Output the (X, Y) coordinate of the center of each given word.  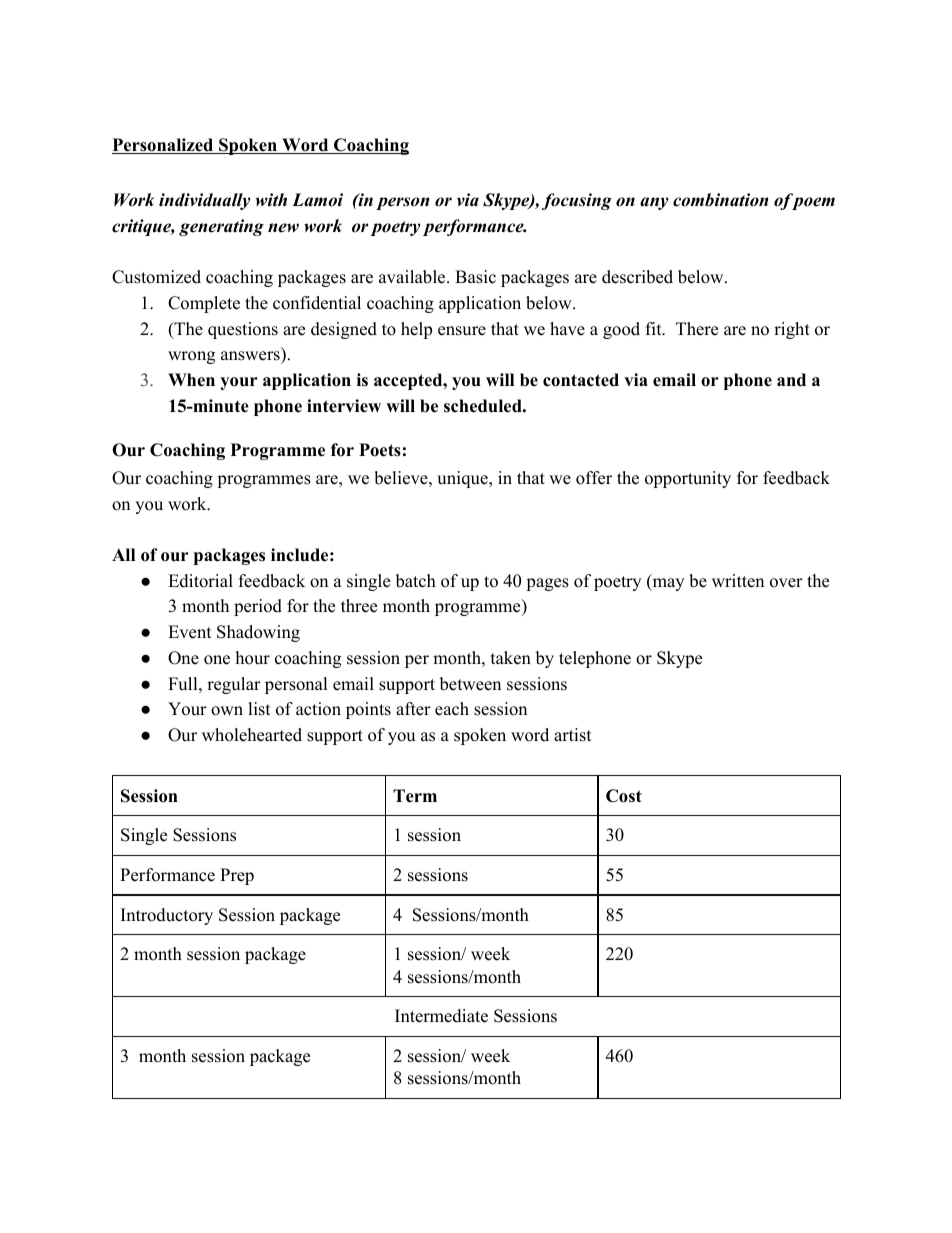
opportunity (688, 479)
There (697, 329)
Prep (237, 876)
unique (463, 479)
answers (251, 357)
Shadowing (258, 633)
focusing (577, 201)
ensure (462, 331)
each (452, 709)
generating (221, 227)
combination (720, 200)
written (738, 581)
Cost (624, 796)
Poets (380, 450)
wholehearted (252, 735)
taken (511, 658)
